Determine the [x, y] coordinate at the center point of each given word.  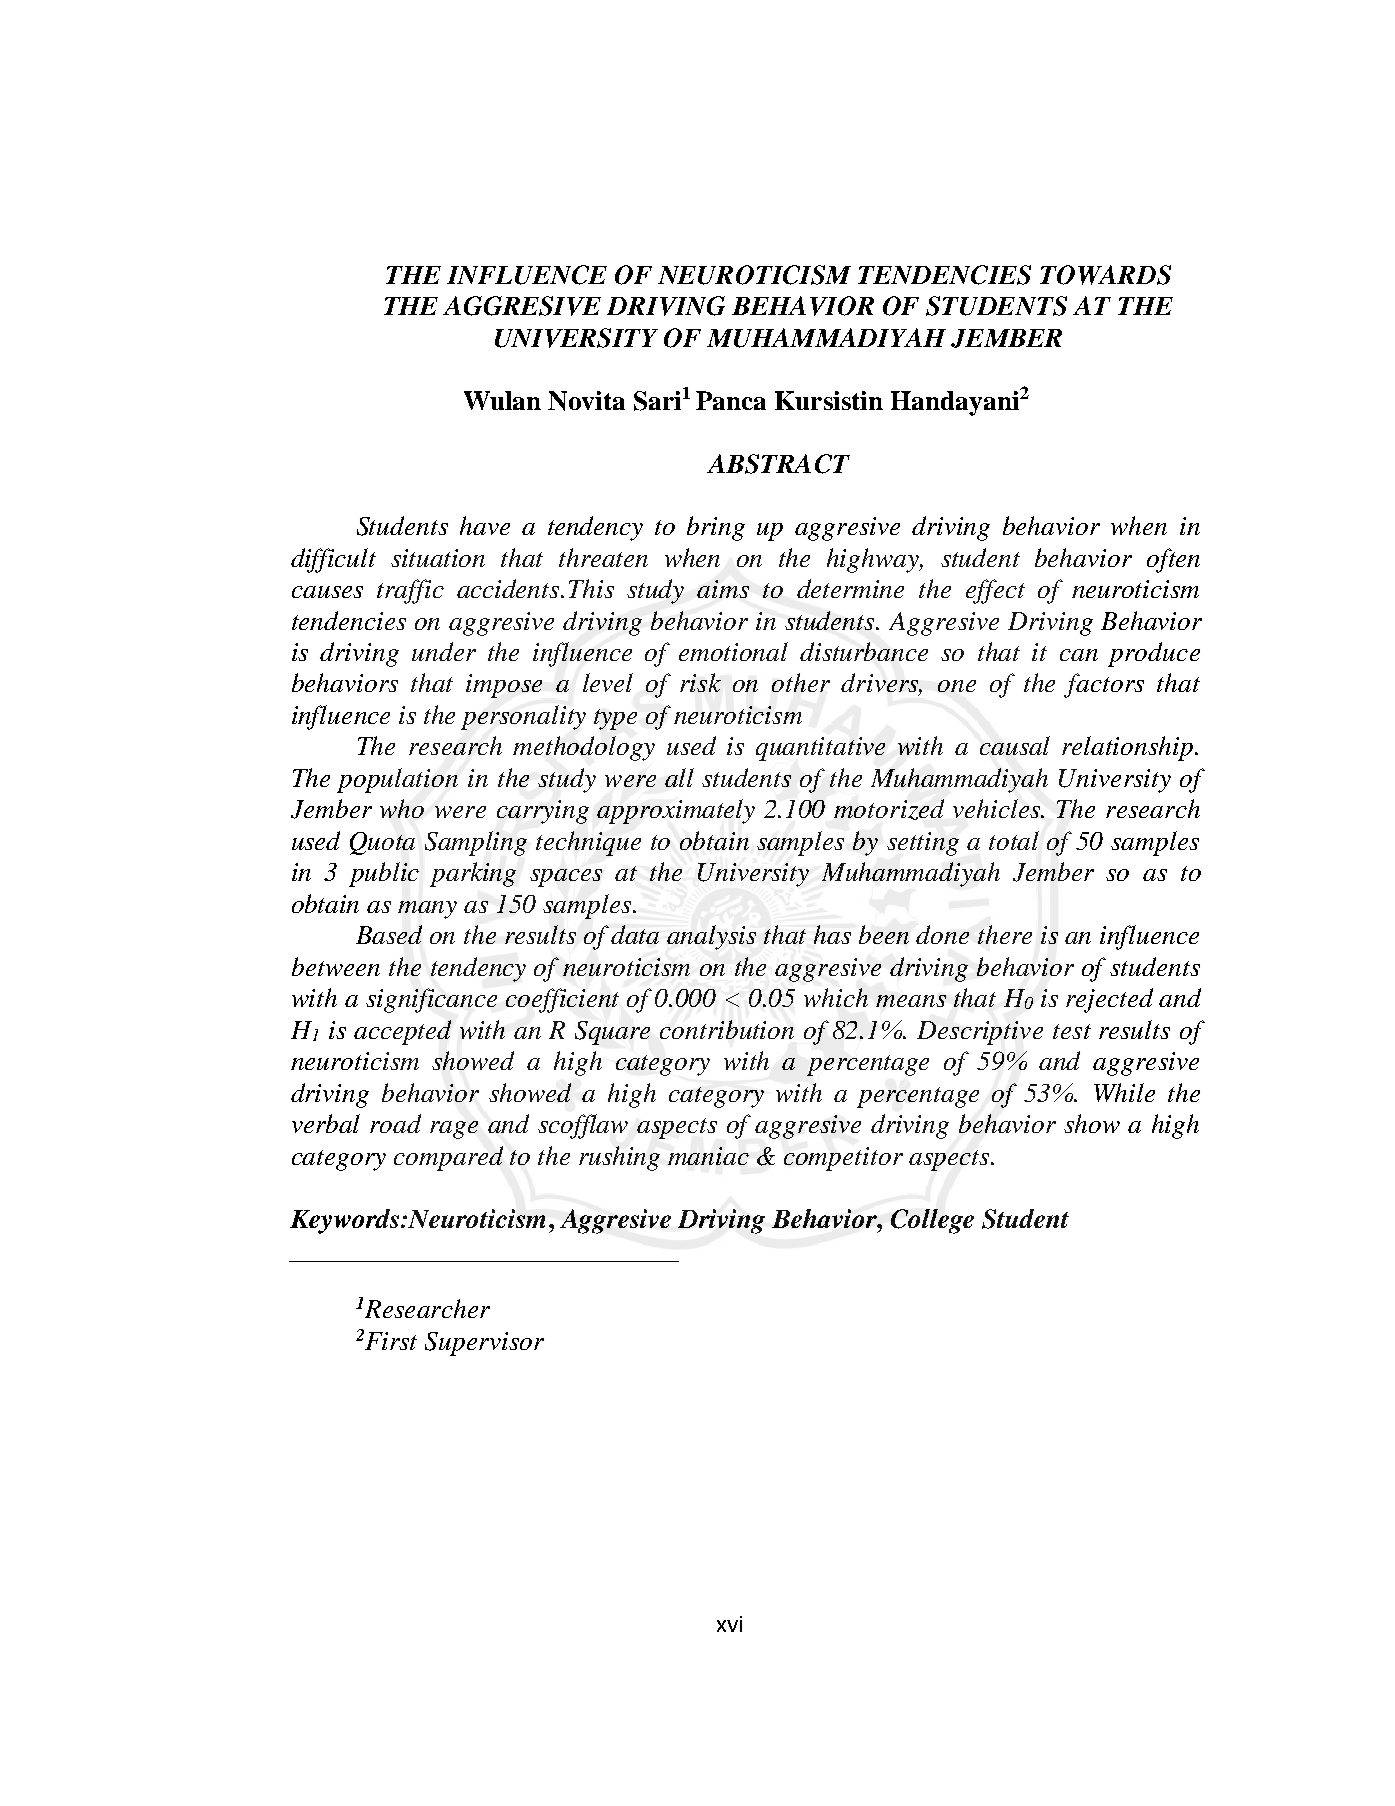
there [1005, 934]
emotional [733, 651]
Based [389, 934]
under [444, 651]
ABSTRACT [778, 464]
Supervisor [484, 1344]
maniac [708, 1156]
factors [1104, 685]
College [932, 1221]
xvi [729, 1624]
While [1124, 1092]
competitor [843, 1159]
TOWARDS [1105, 275]
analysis [711, 937]
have [485, 525]
